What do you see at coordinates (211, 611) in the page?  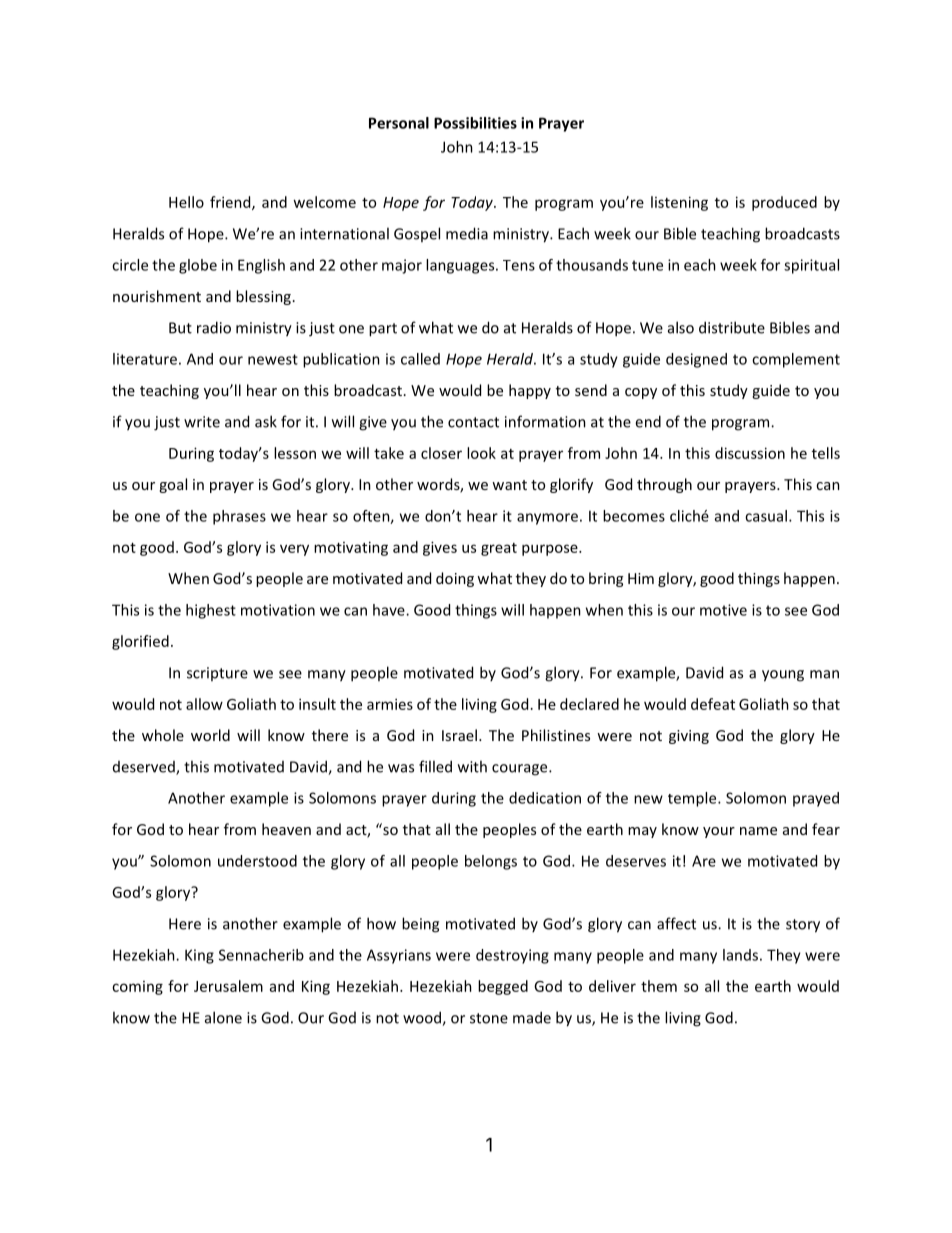 I see `highest` at bounding box center [211, 611].
